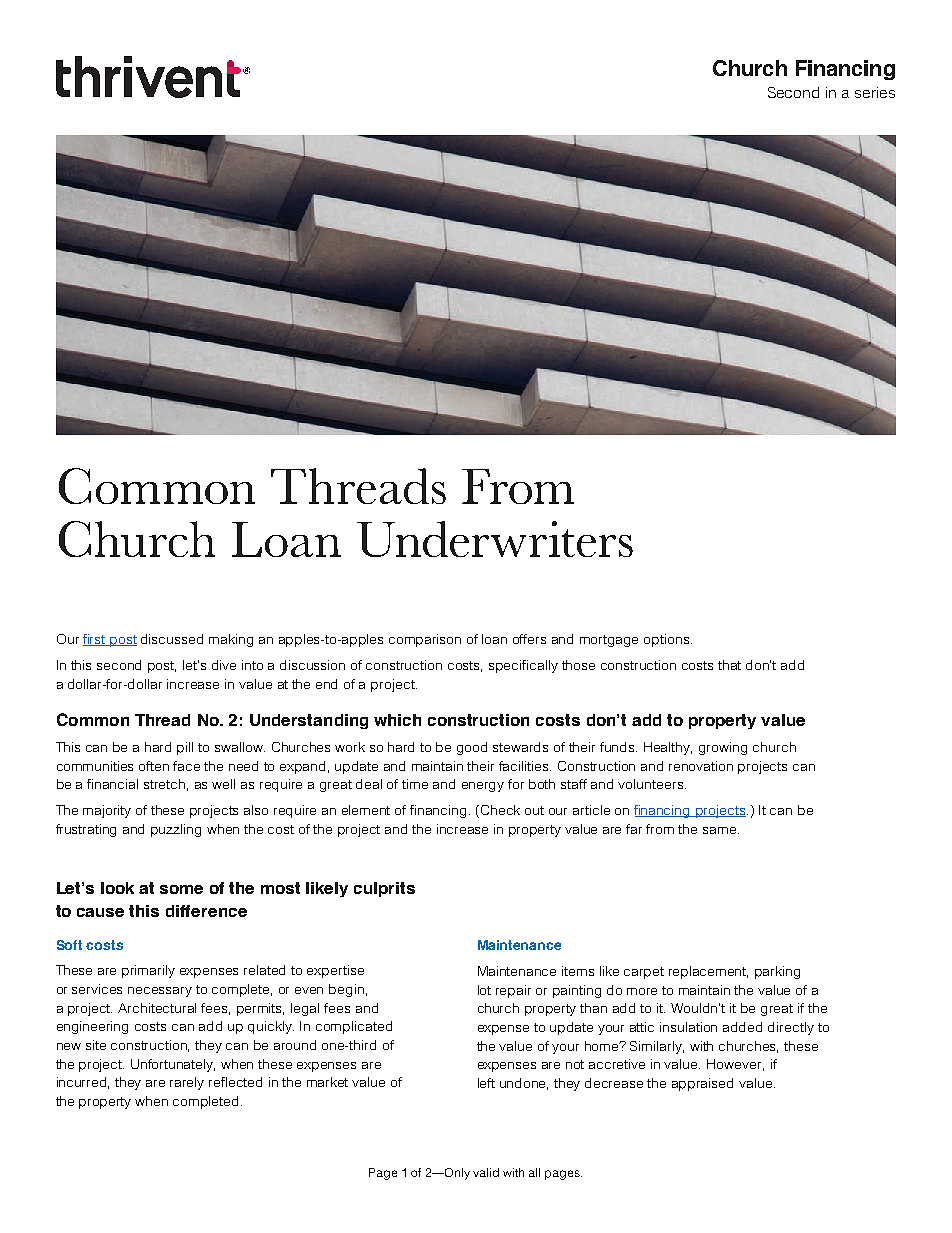  I want to click on series, so click(875, 92).
